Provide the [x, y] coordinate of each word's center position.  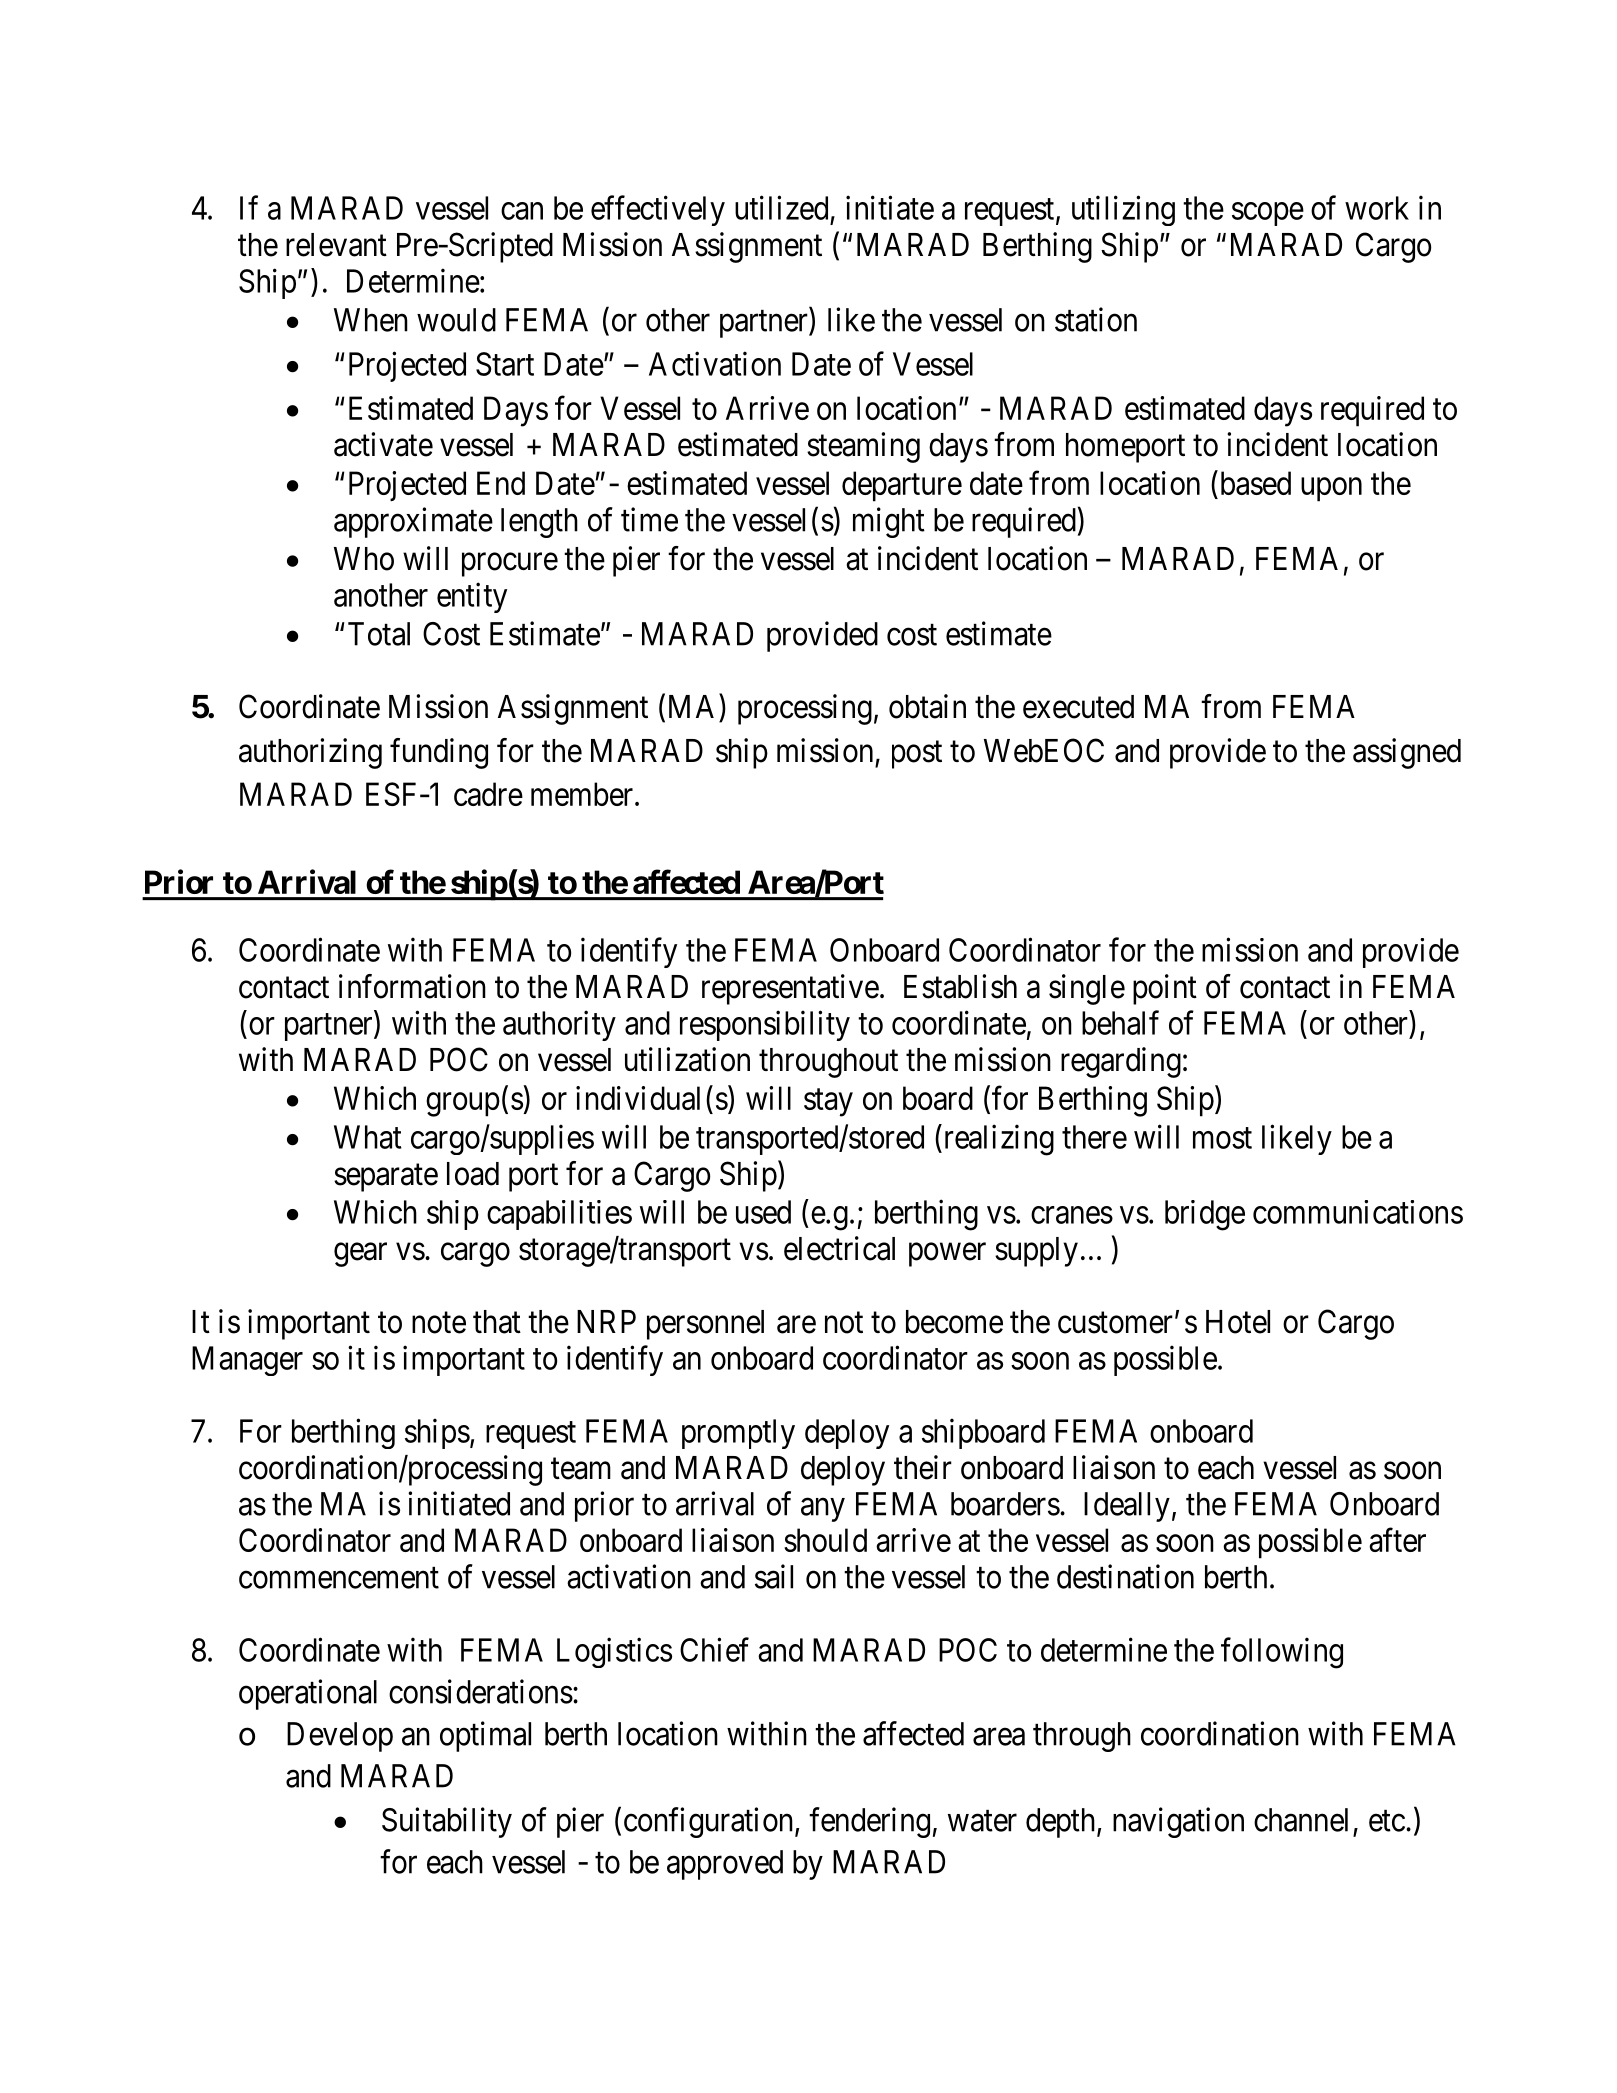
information [412, 986]
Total [379, 634]
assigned [1407, 753]
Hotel [1238, 1322]
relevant [336, 245]
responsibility [765, 1025]
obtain [927, 706]
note [439, 1323]
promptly [738, 1434]
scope [1268, 214]
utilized [781, 207]
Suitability [447, 1822]
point [1165, 989]
